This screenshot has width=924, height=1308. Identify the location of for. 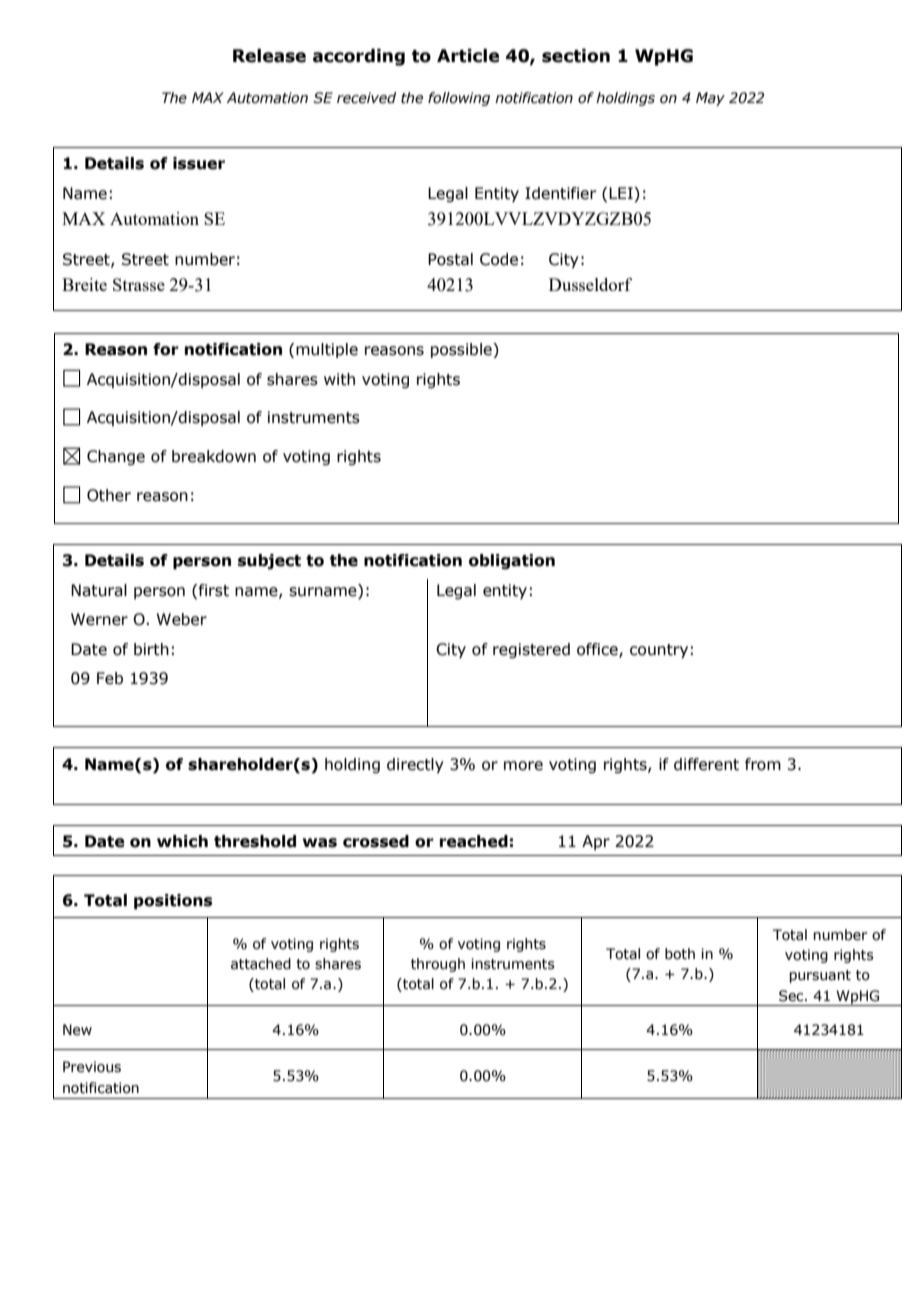
(166, 349).
